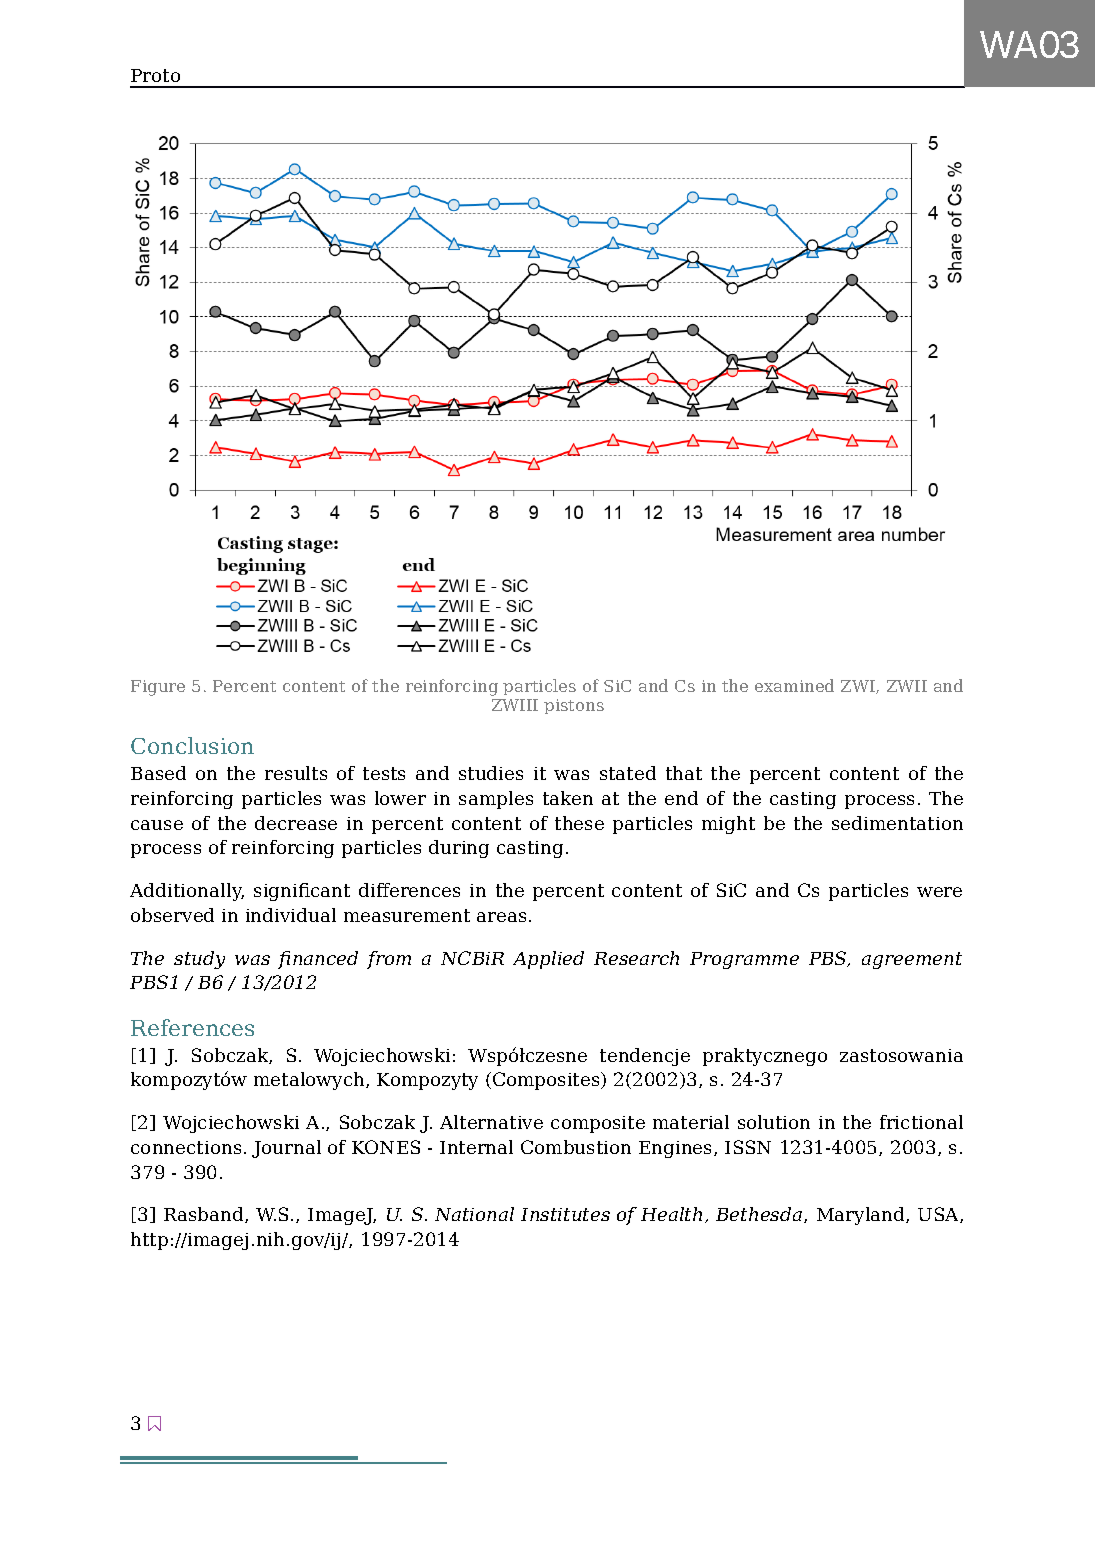  What do you see at coordinates (286, 1149) in the screenshot?
I see `Journal` at bounding box center [286, 1149].
